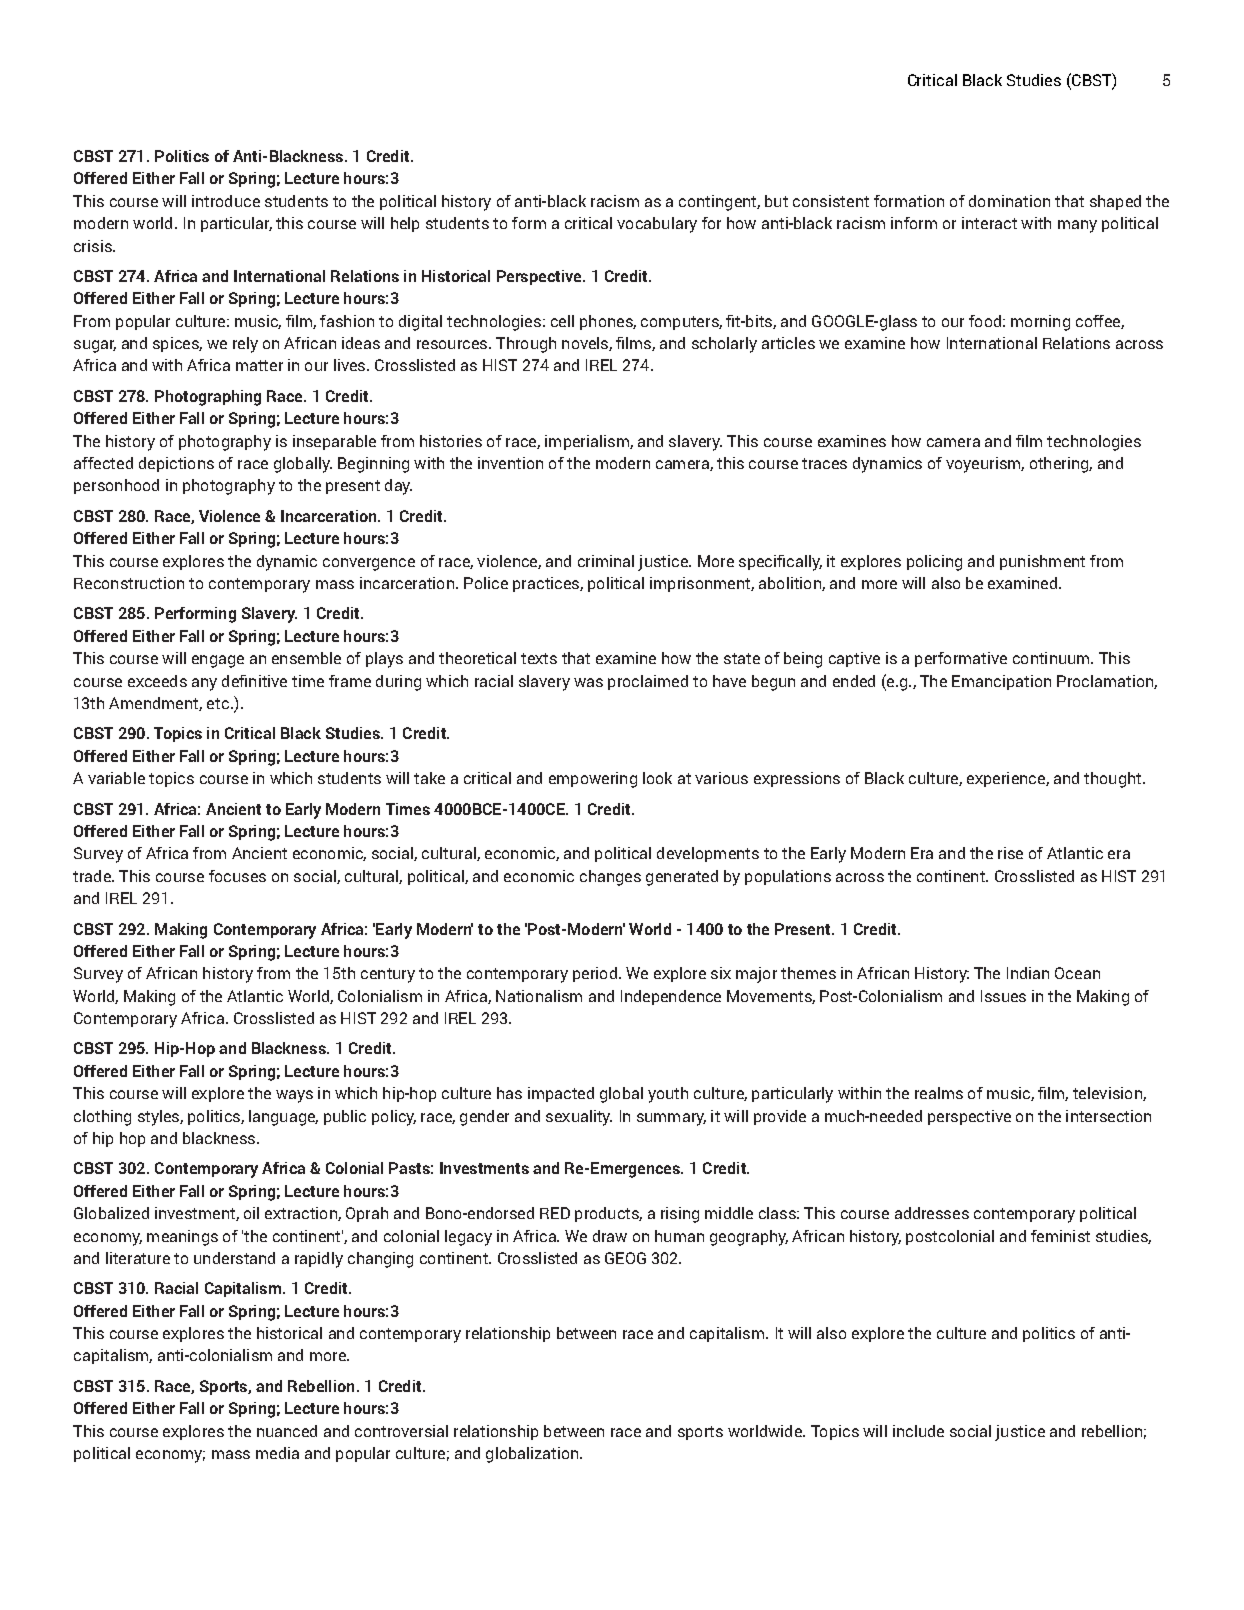  What do you see at coordinates (989, 223) in the screenshot?
I see `interact` at bounding box center [989, 223].
